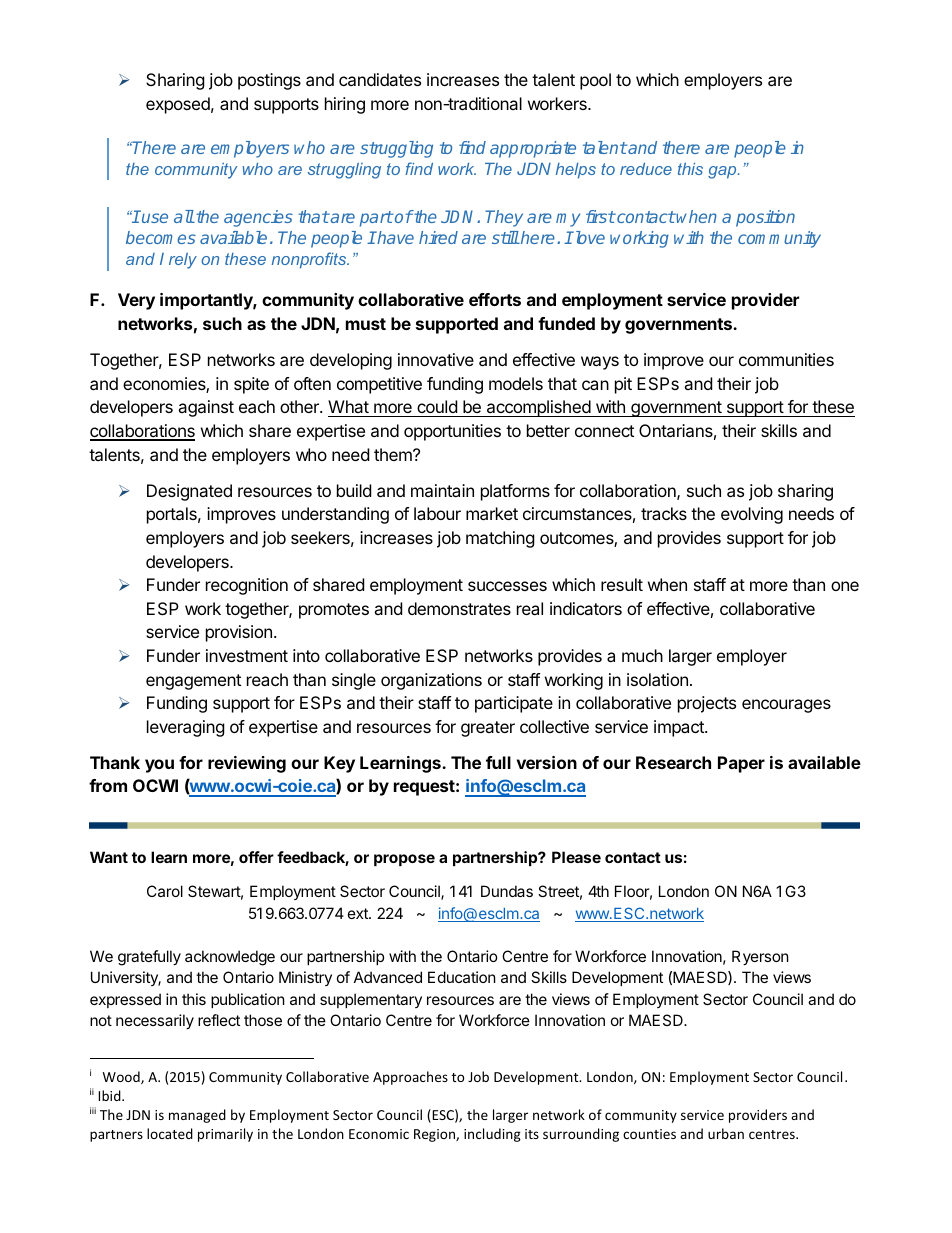 The width and height of the screenshot is (952, 1233). Describe the element at coordinates (533, 149) in the screenshot. I see `appropriate` at that location.
